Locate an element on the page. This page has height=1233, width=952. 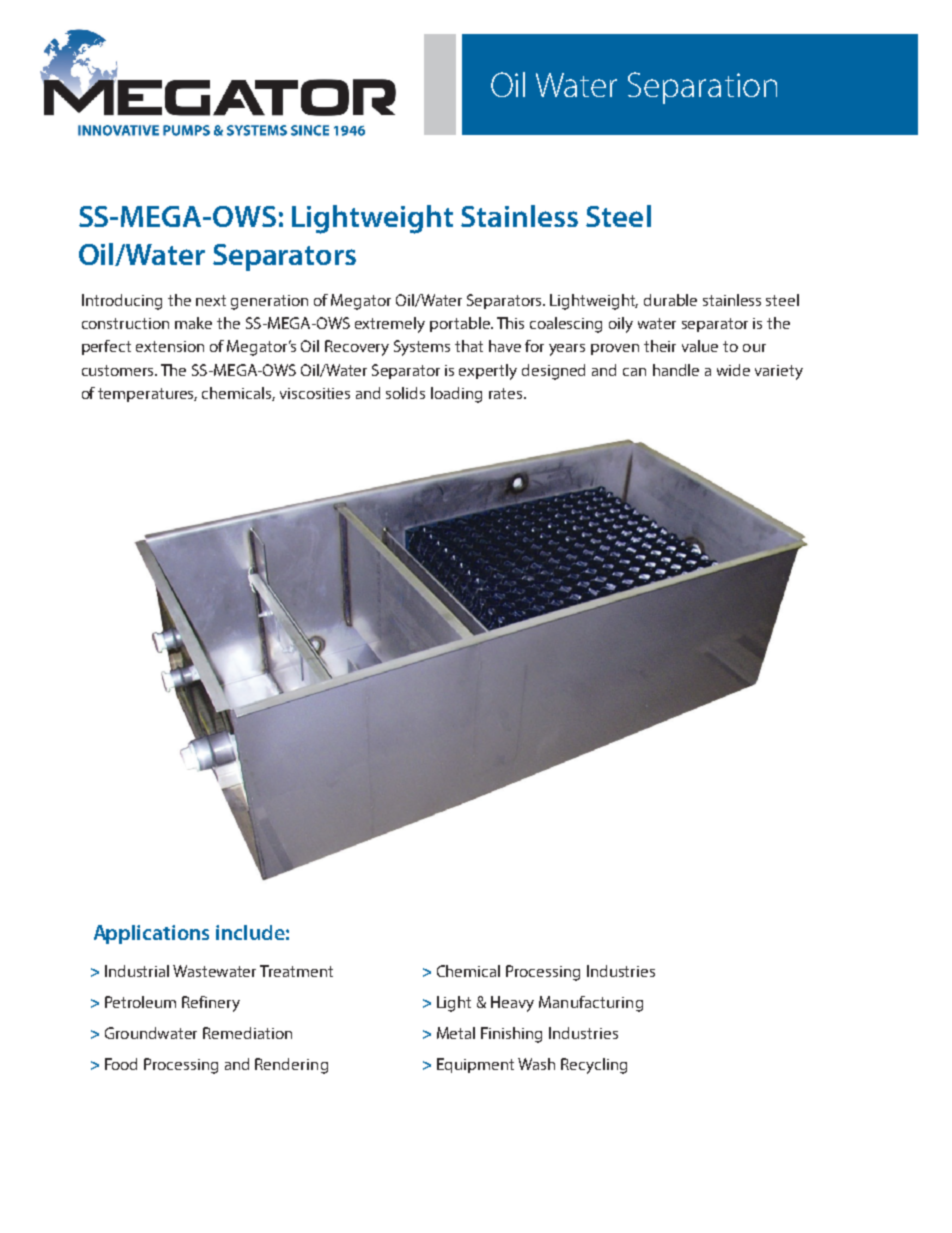
Separation is located at coordinates (702, 88).
